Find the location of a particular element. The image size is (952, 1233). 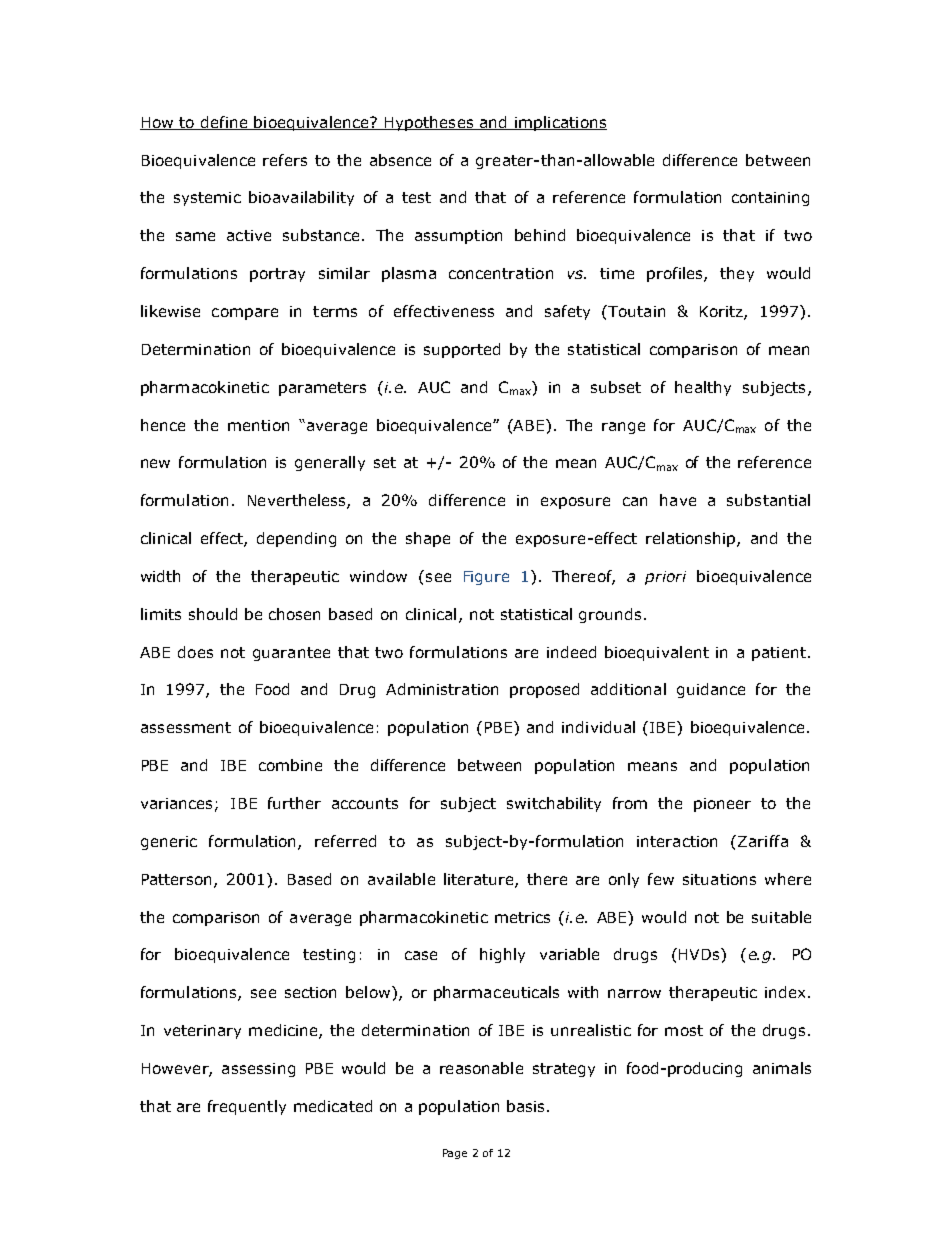

literature is located at coordinates (480, 880).
